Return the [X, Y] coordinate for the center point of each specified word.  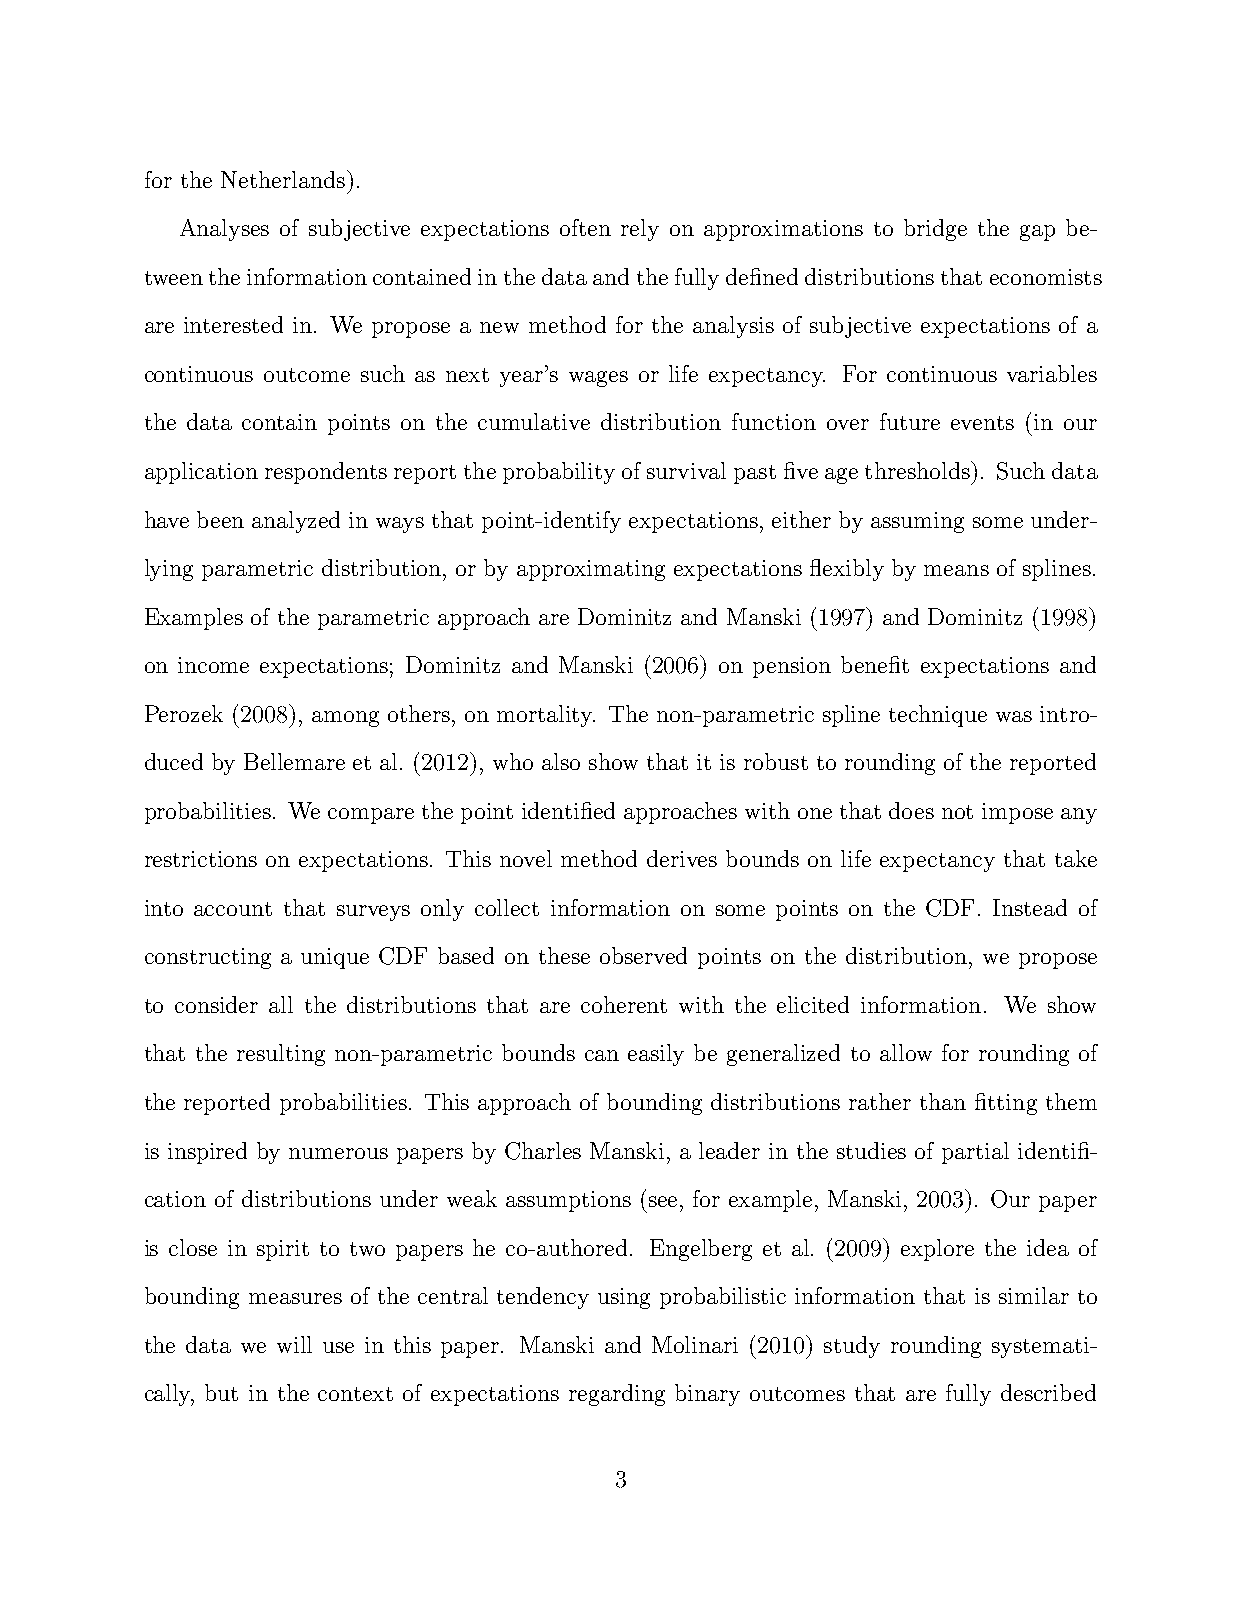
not [957, 812]
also [561, 761]
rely [640, 230]
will [294, 1344]
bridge [935, 230]
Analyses [224, 230]
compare [371, 816]
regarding [617, 1395]
